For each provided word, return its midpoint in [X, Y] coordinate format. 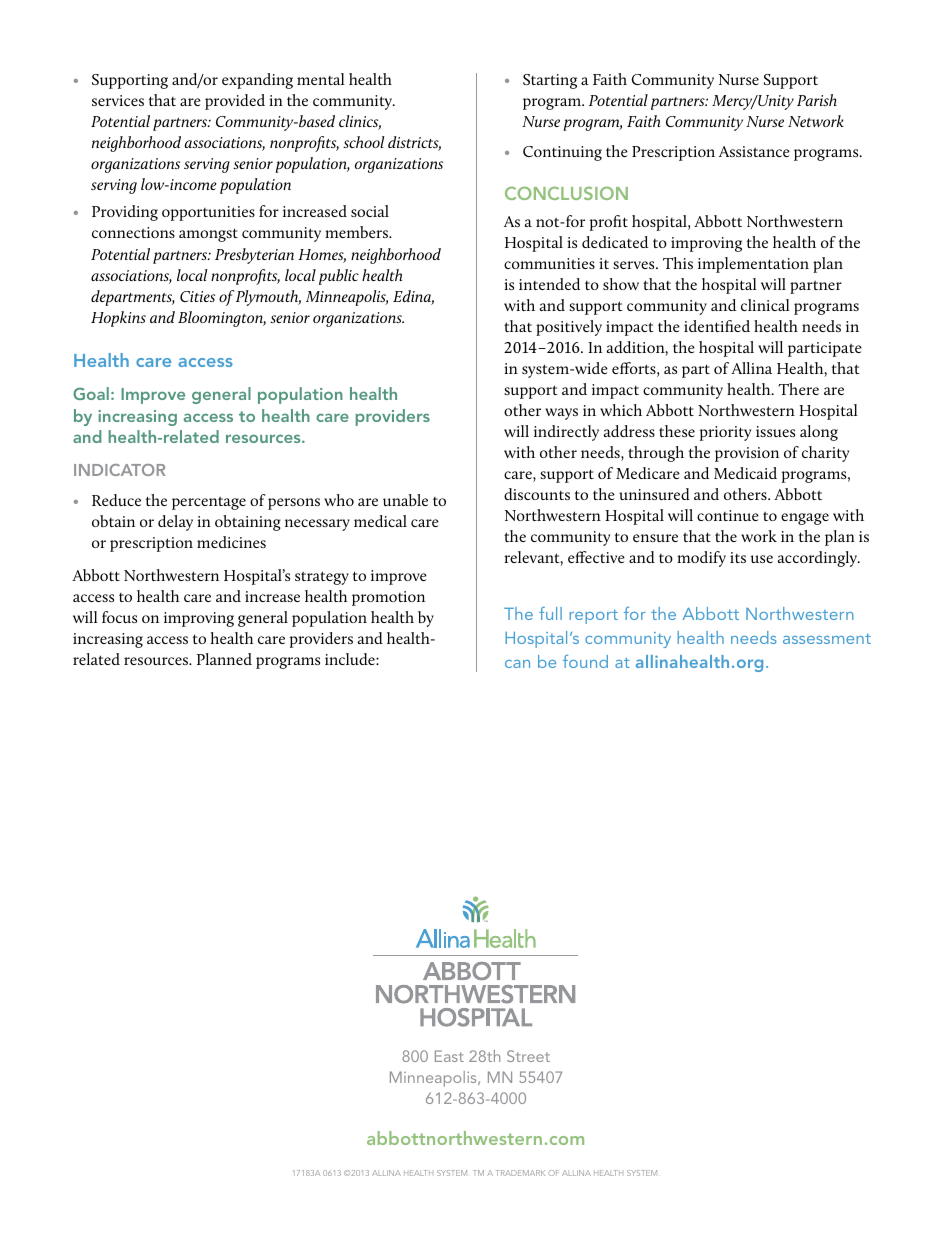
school [364, 142]
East [449, 1056]
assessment [827, 638]
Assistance [754, 151]
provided [235, 102]
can [517, 664]
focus [119, 617]
